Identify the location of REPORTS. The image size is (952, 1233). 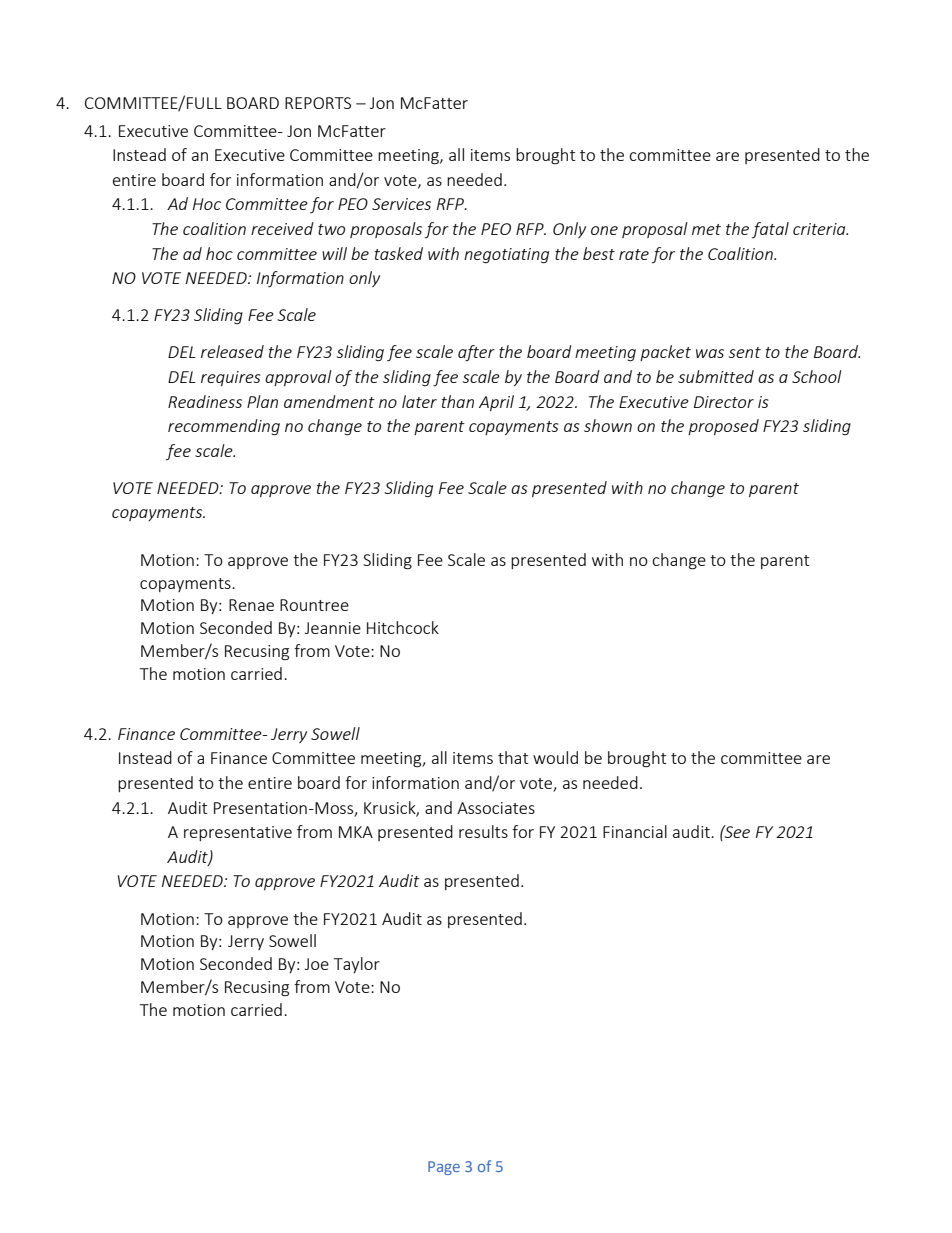
(318, 103).
